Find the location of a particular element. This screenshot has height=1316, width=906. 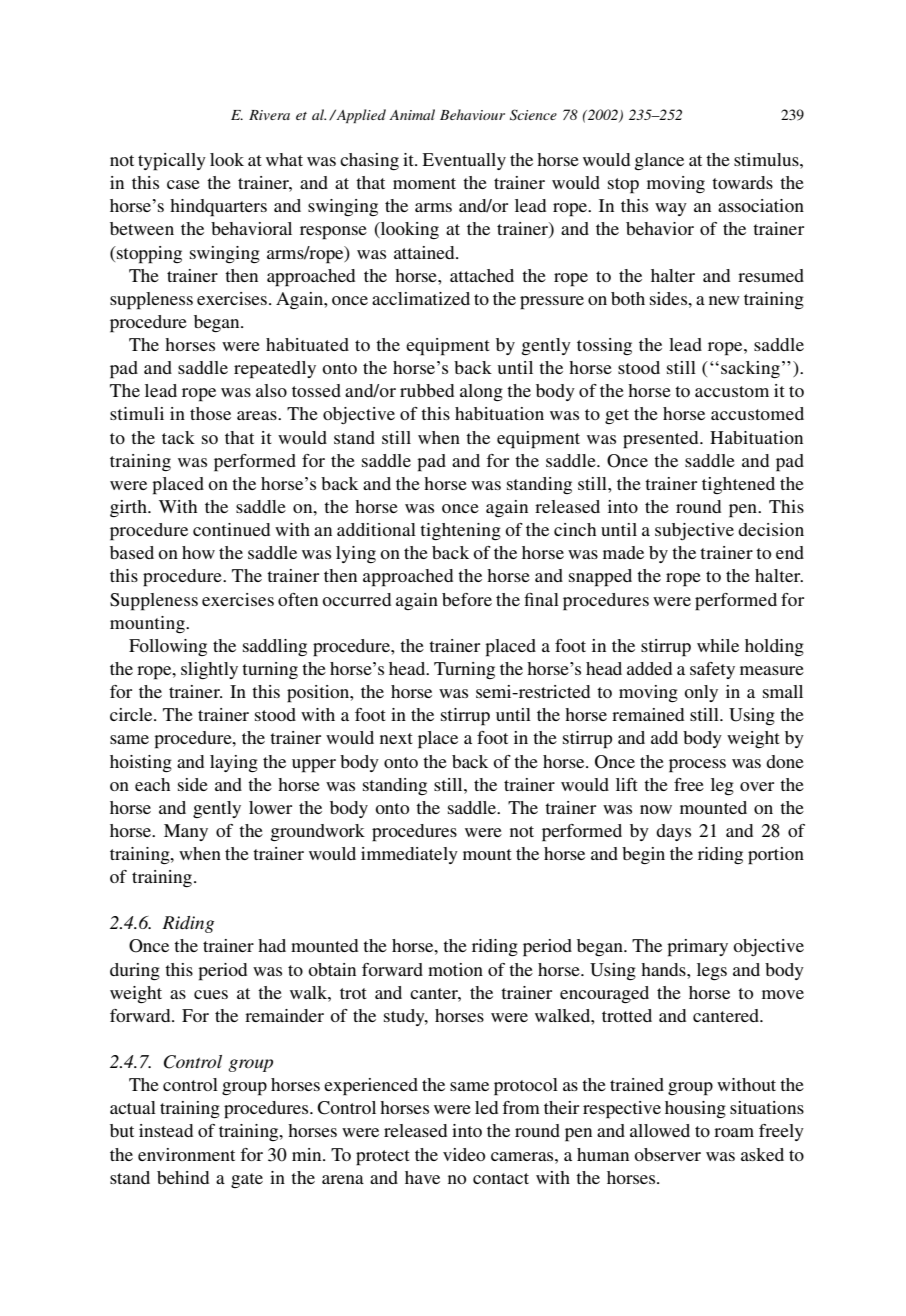

tightening is located at coordinates (460, 531).
